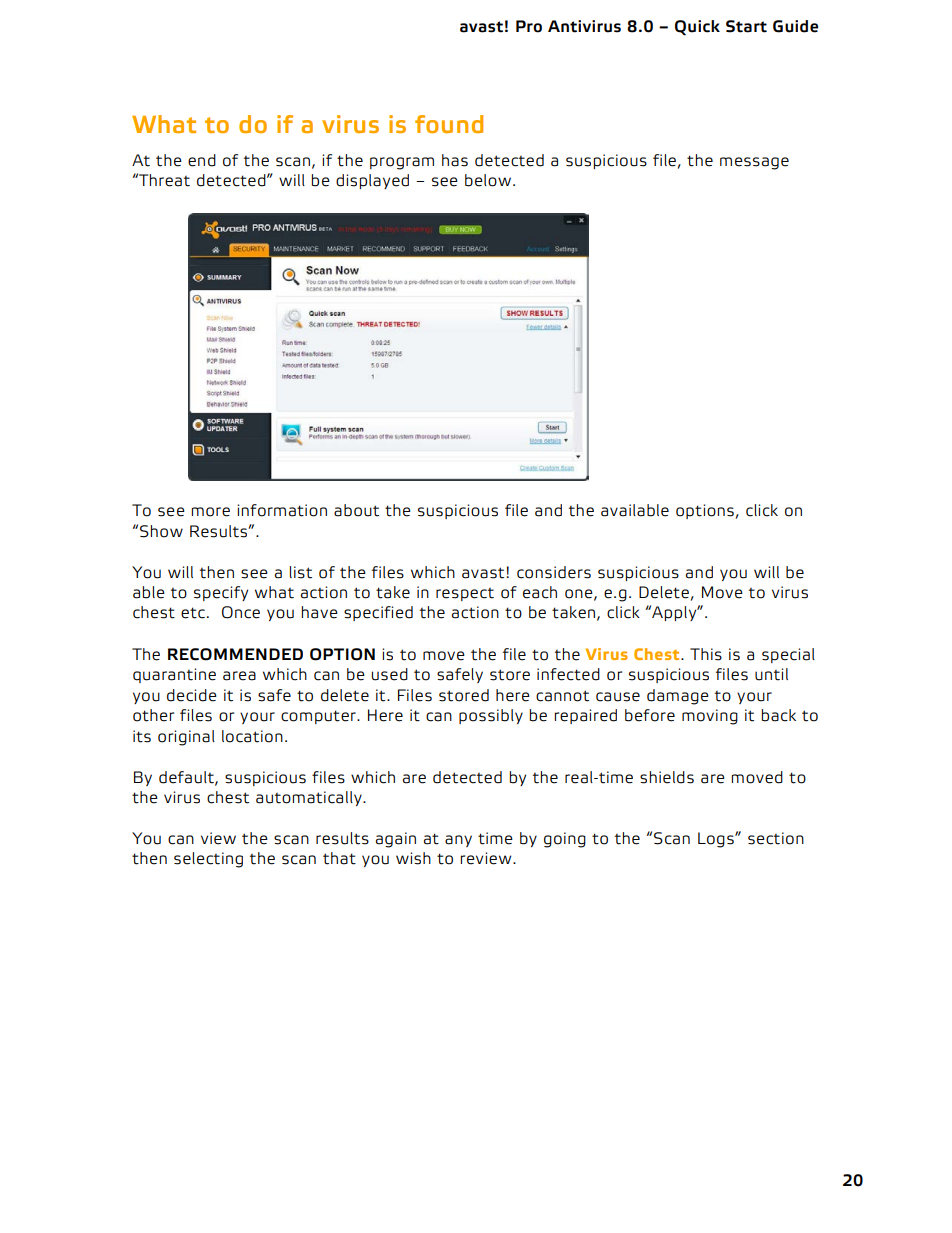 Image resolution: width=952 pixels, height=1233 pixels. Describe the element at coordinates (754, 163) in the page. I see `message` at that location.
